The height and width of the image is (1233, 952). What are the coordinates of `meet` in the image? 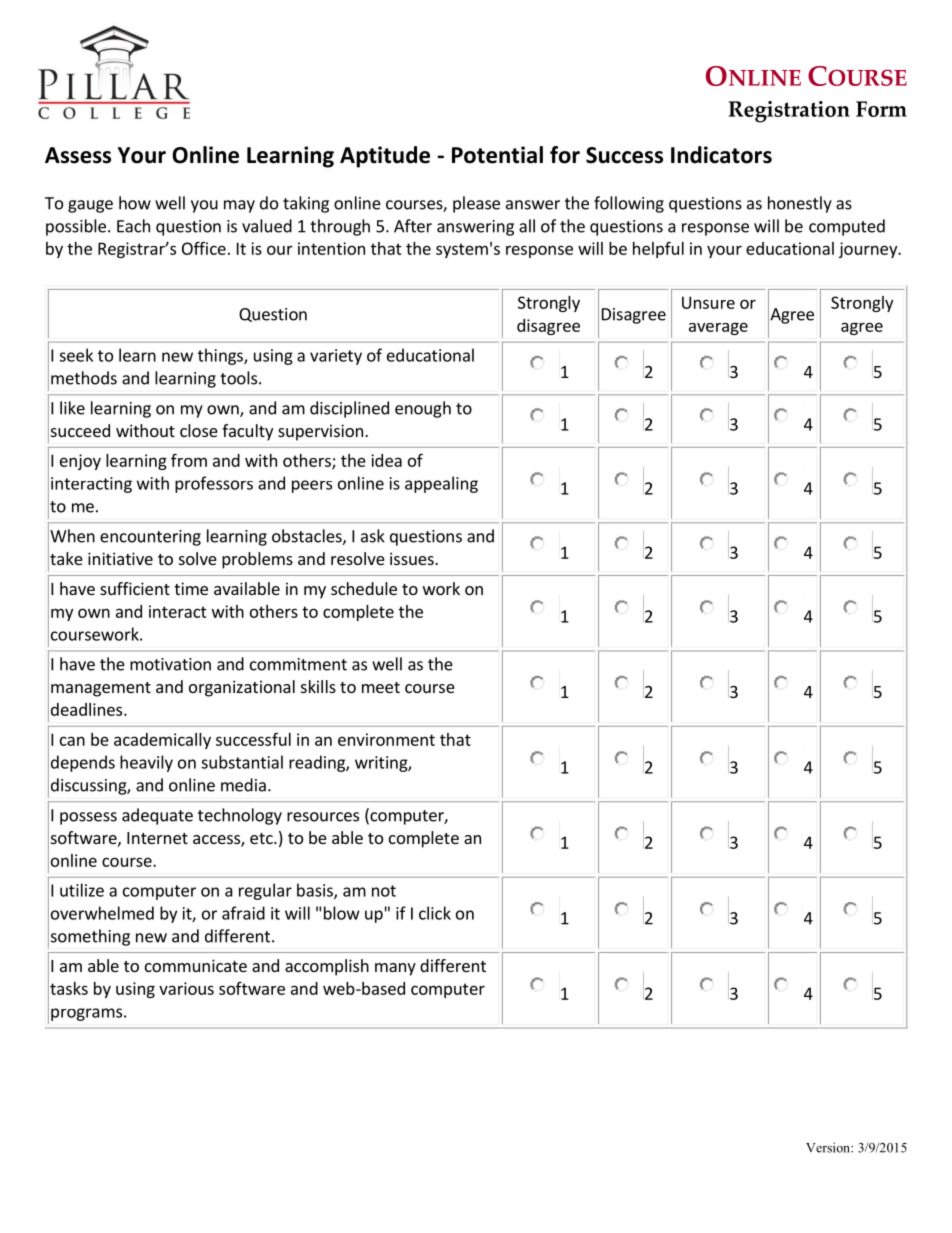 It's located at (381, 687).
